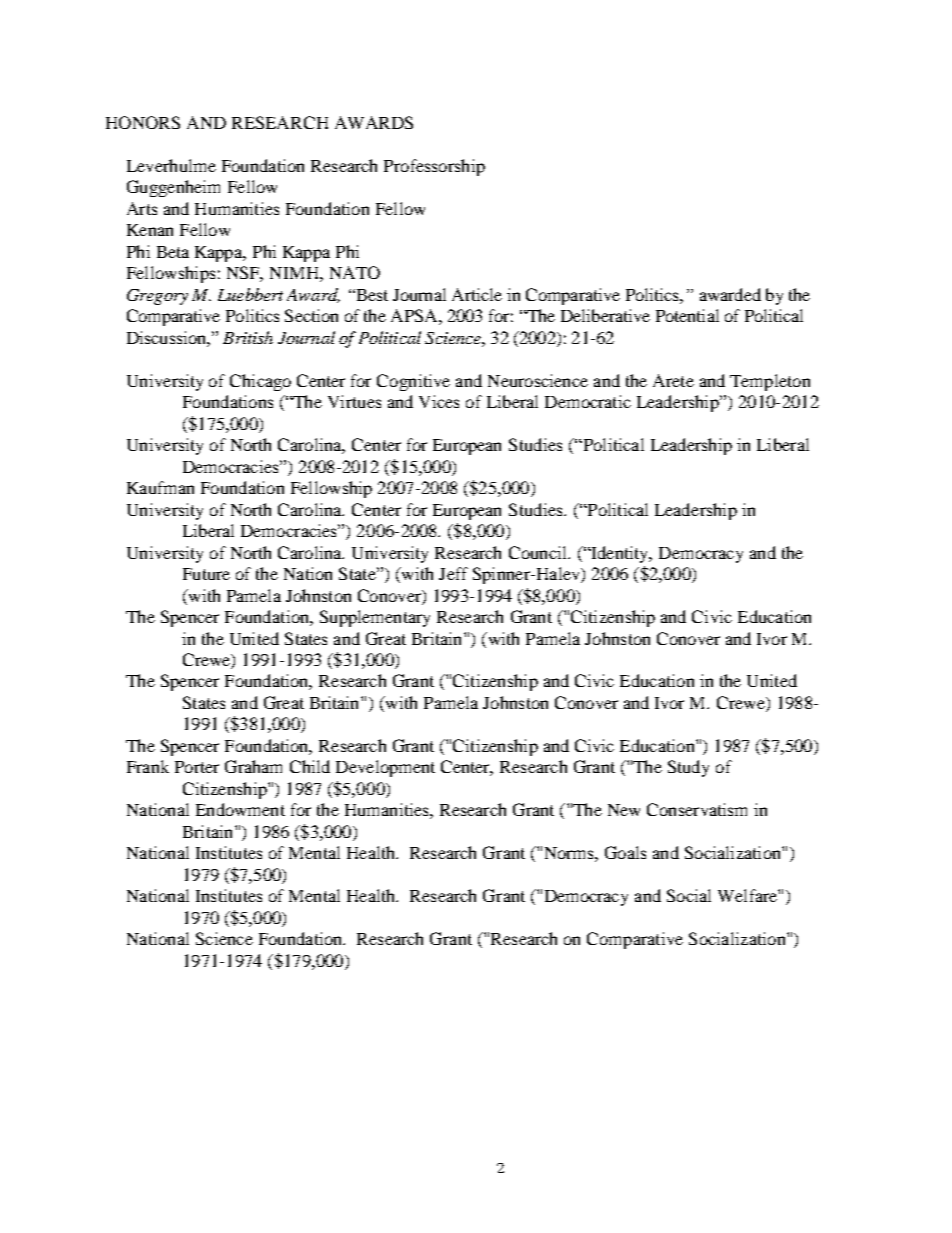  I want to click on Goals, so click(625, 852).
